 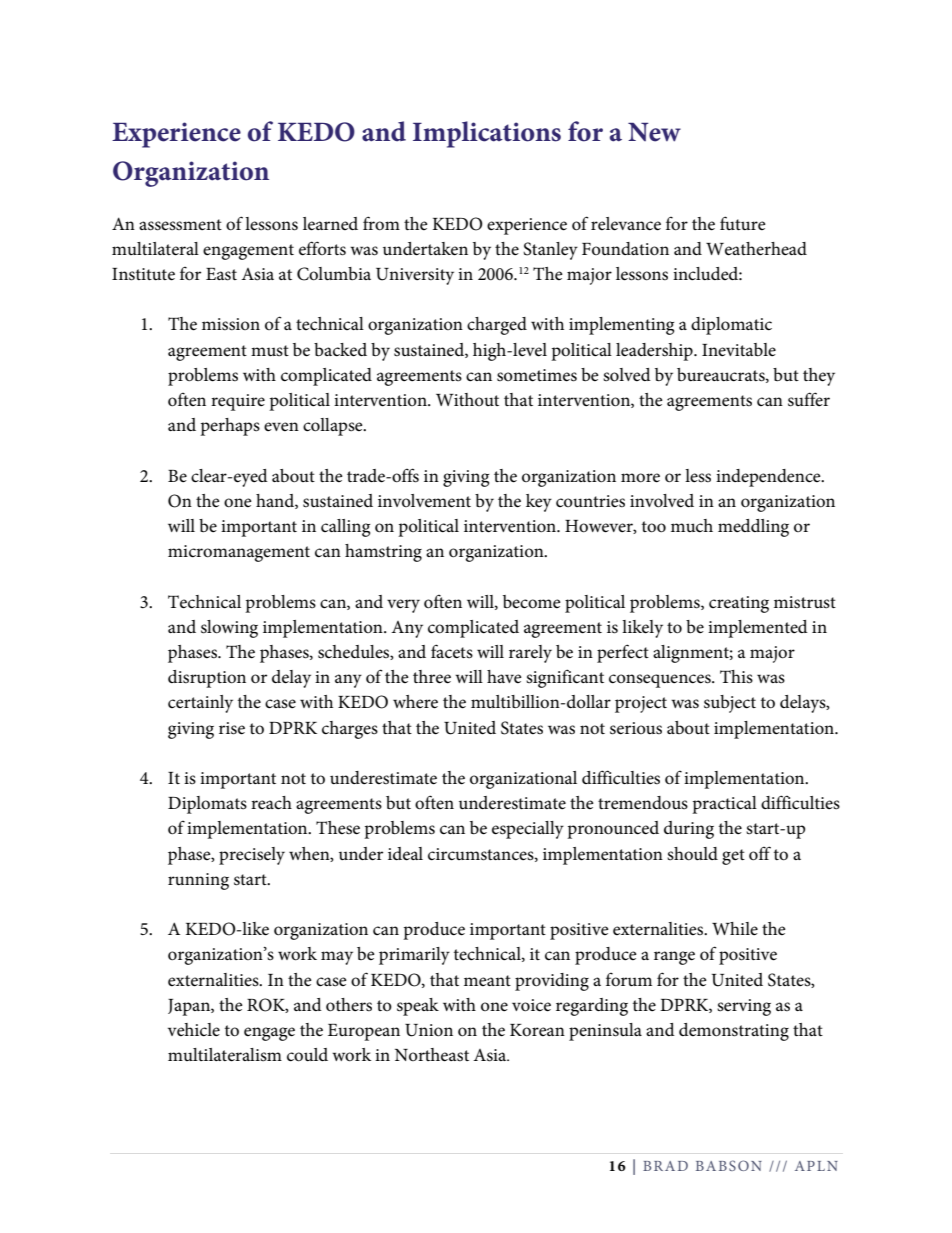 I want to click on assessment, so click(x=180, y=225).
